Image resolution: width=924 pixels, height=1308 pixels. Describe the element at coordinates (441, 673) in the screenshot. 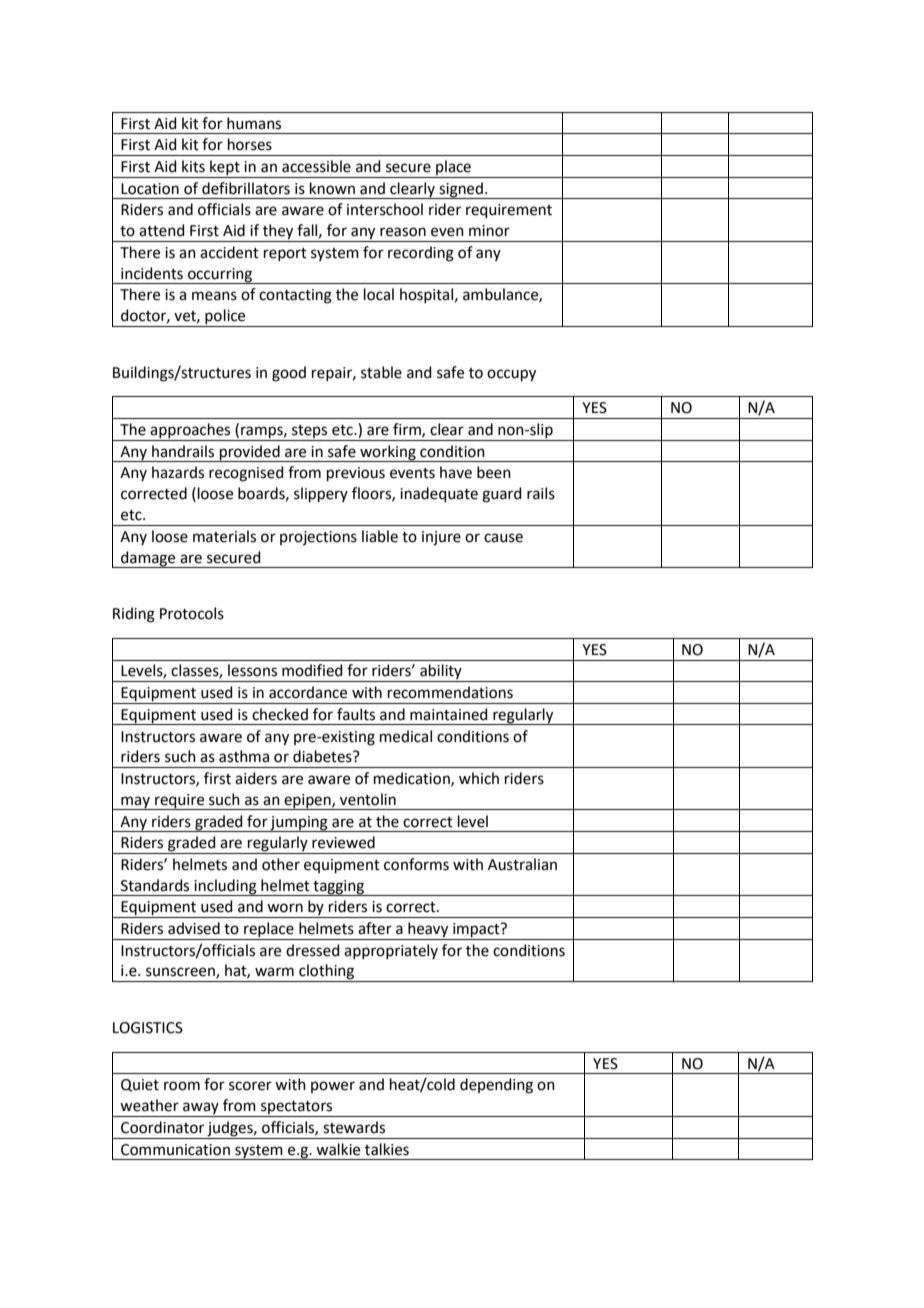

I see `ability` at that location.
